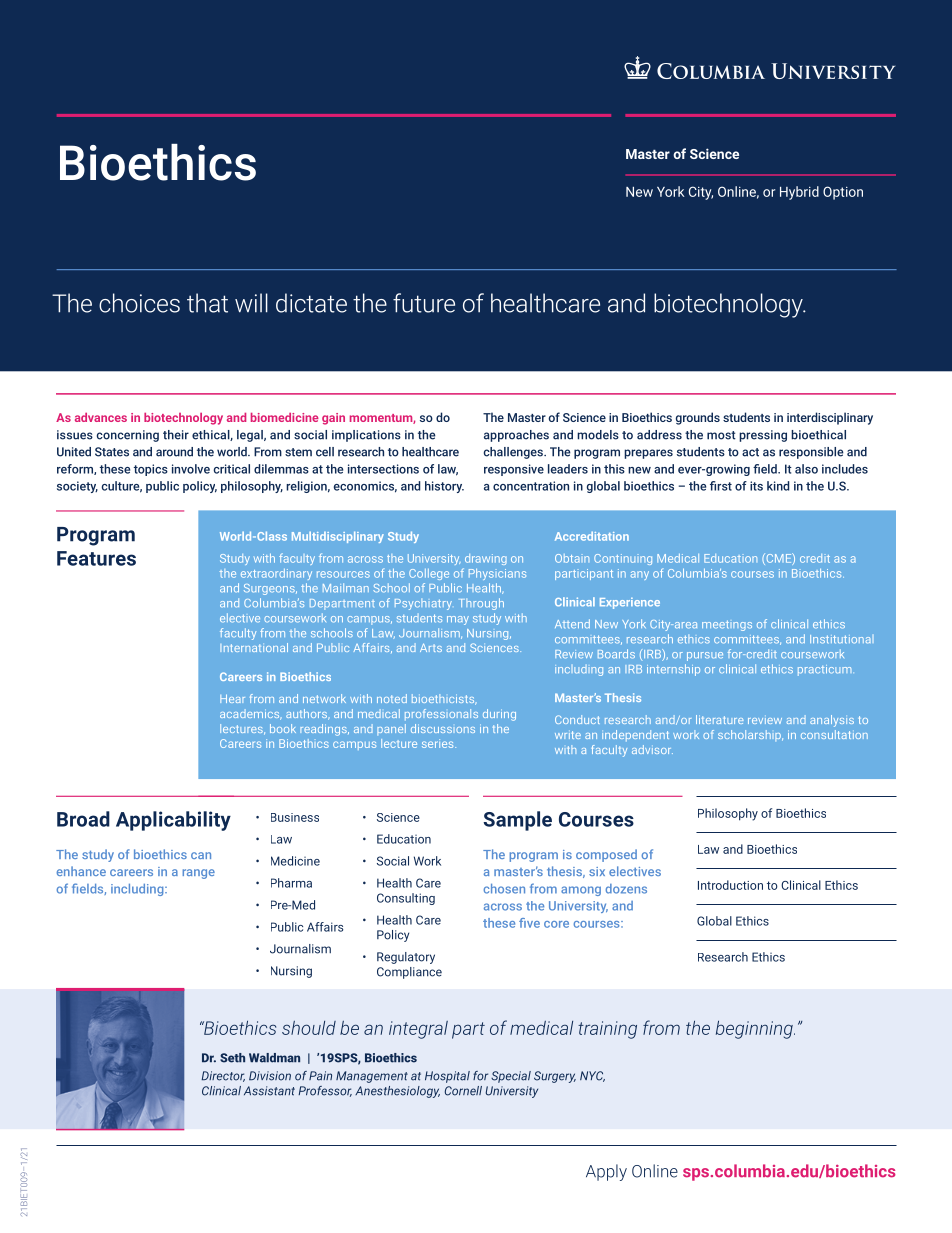 This document has height=1233, width=952. What do you see at coordinates (730, 885) in the document?
I see `Introduction` at bounding box center [730, 885].
